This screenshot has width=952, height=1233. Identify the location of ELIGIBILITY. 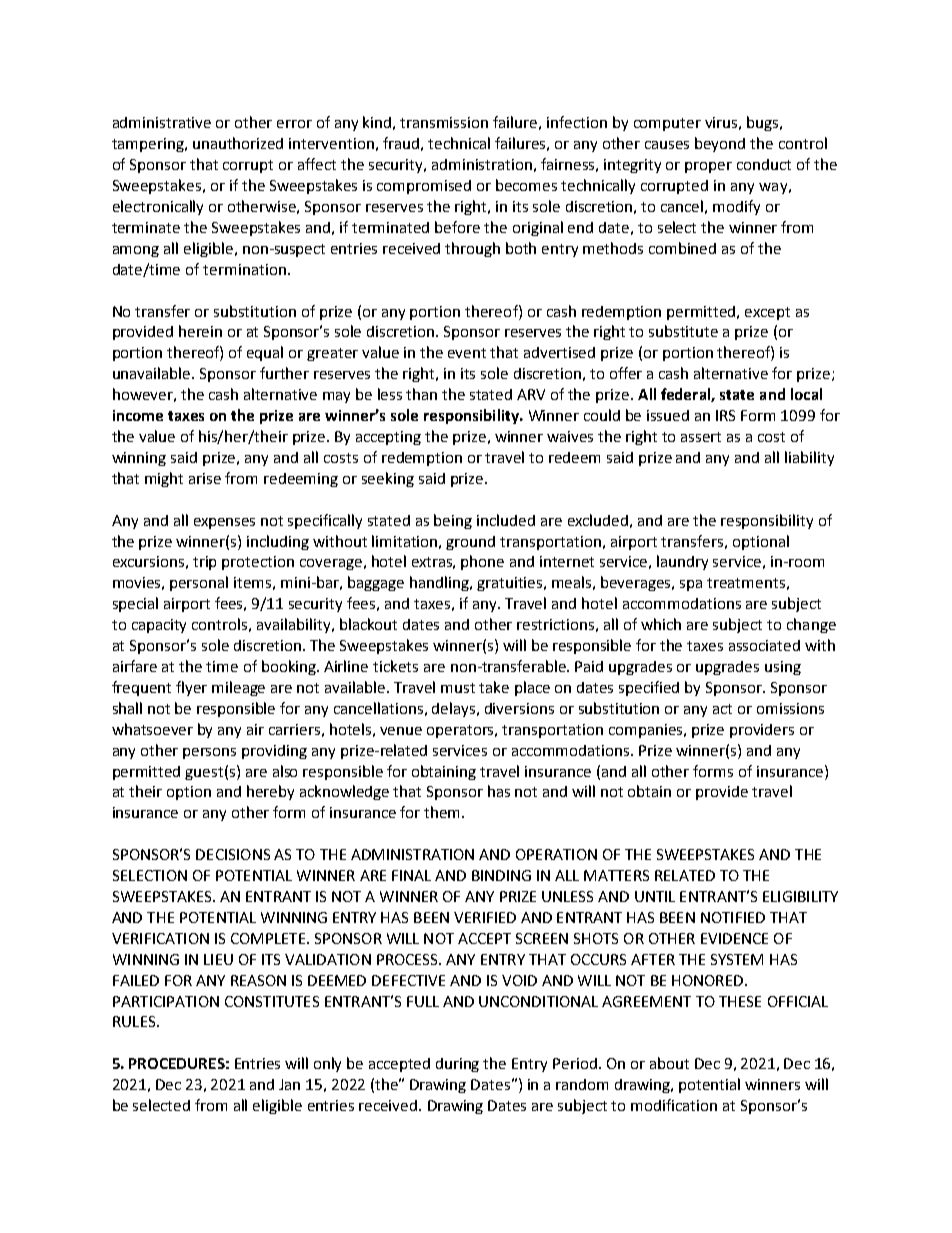
(800, 896).
